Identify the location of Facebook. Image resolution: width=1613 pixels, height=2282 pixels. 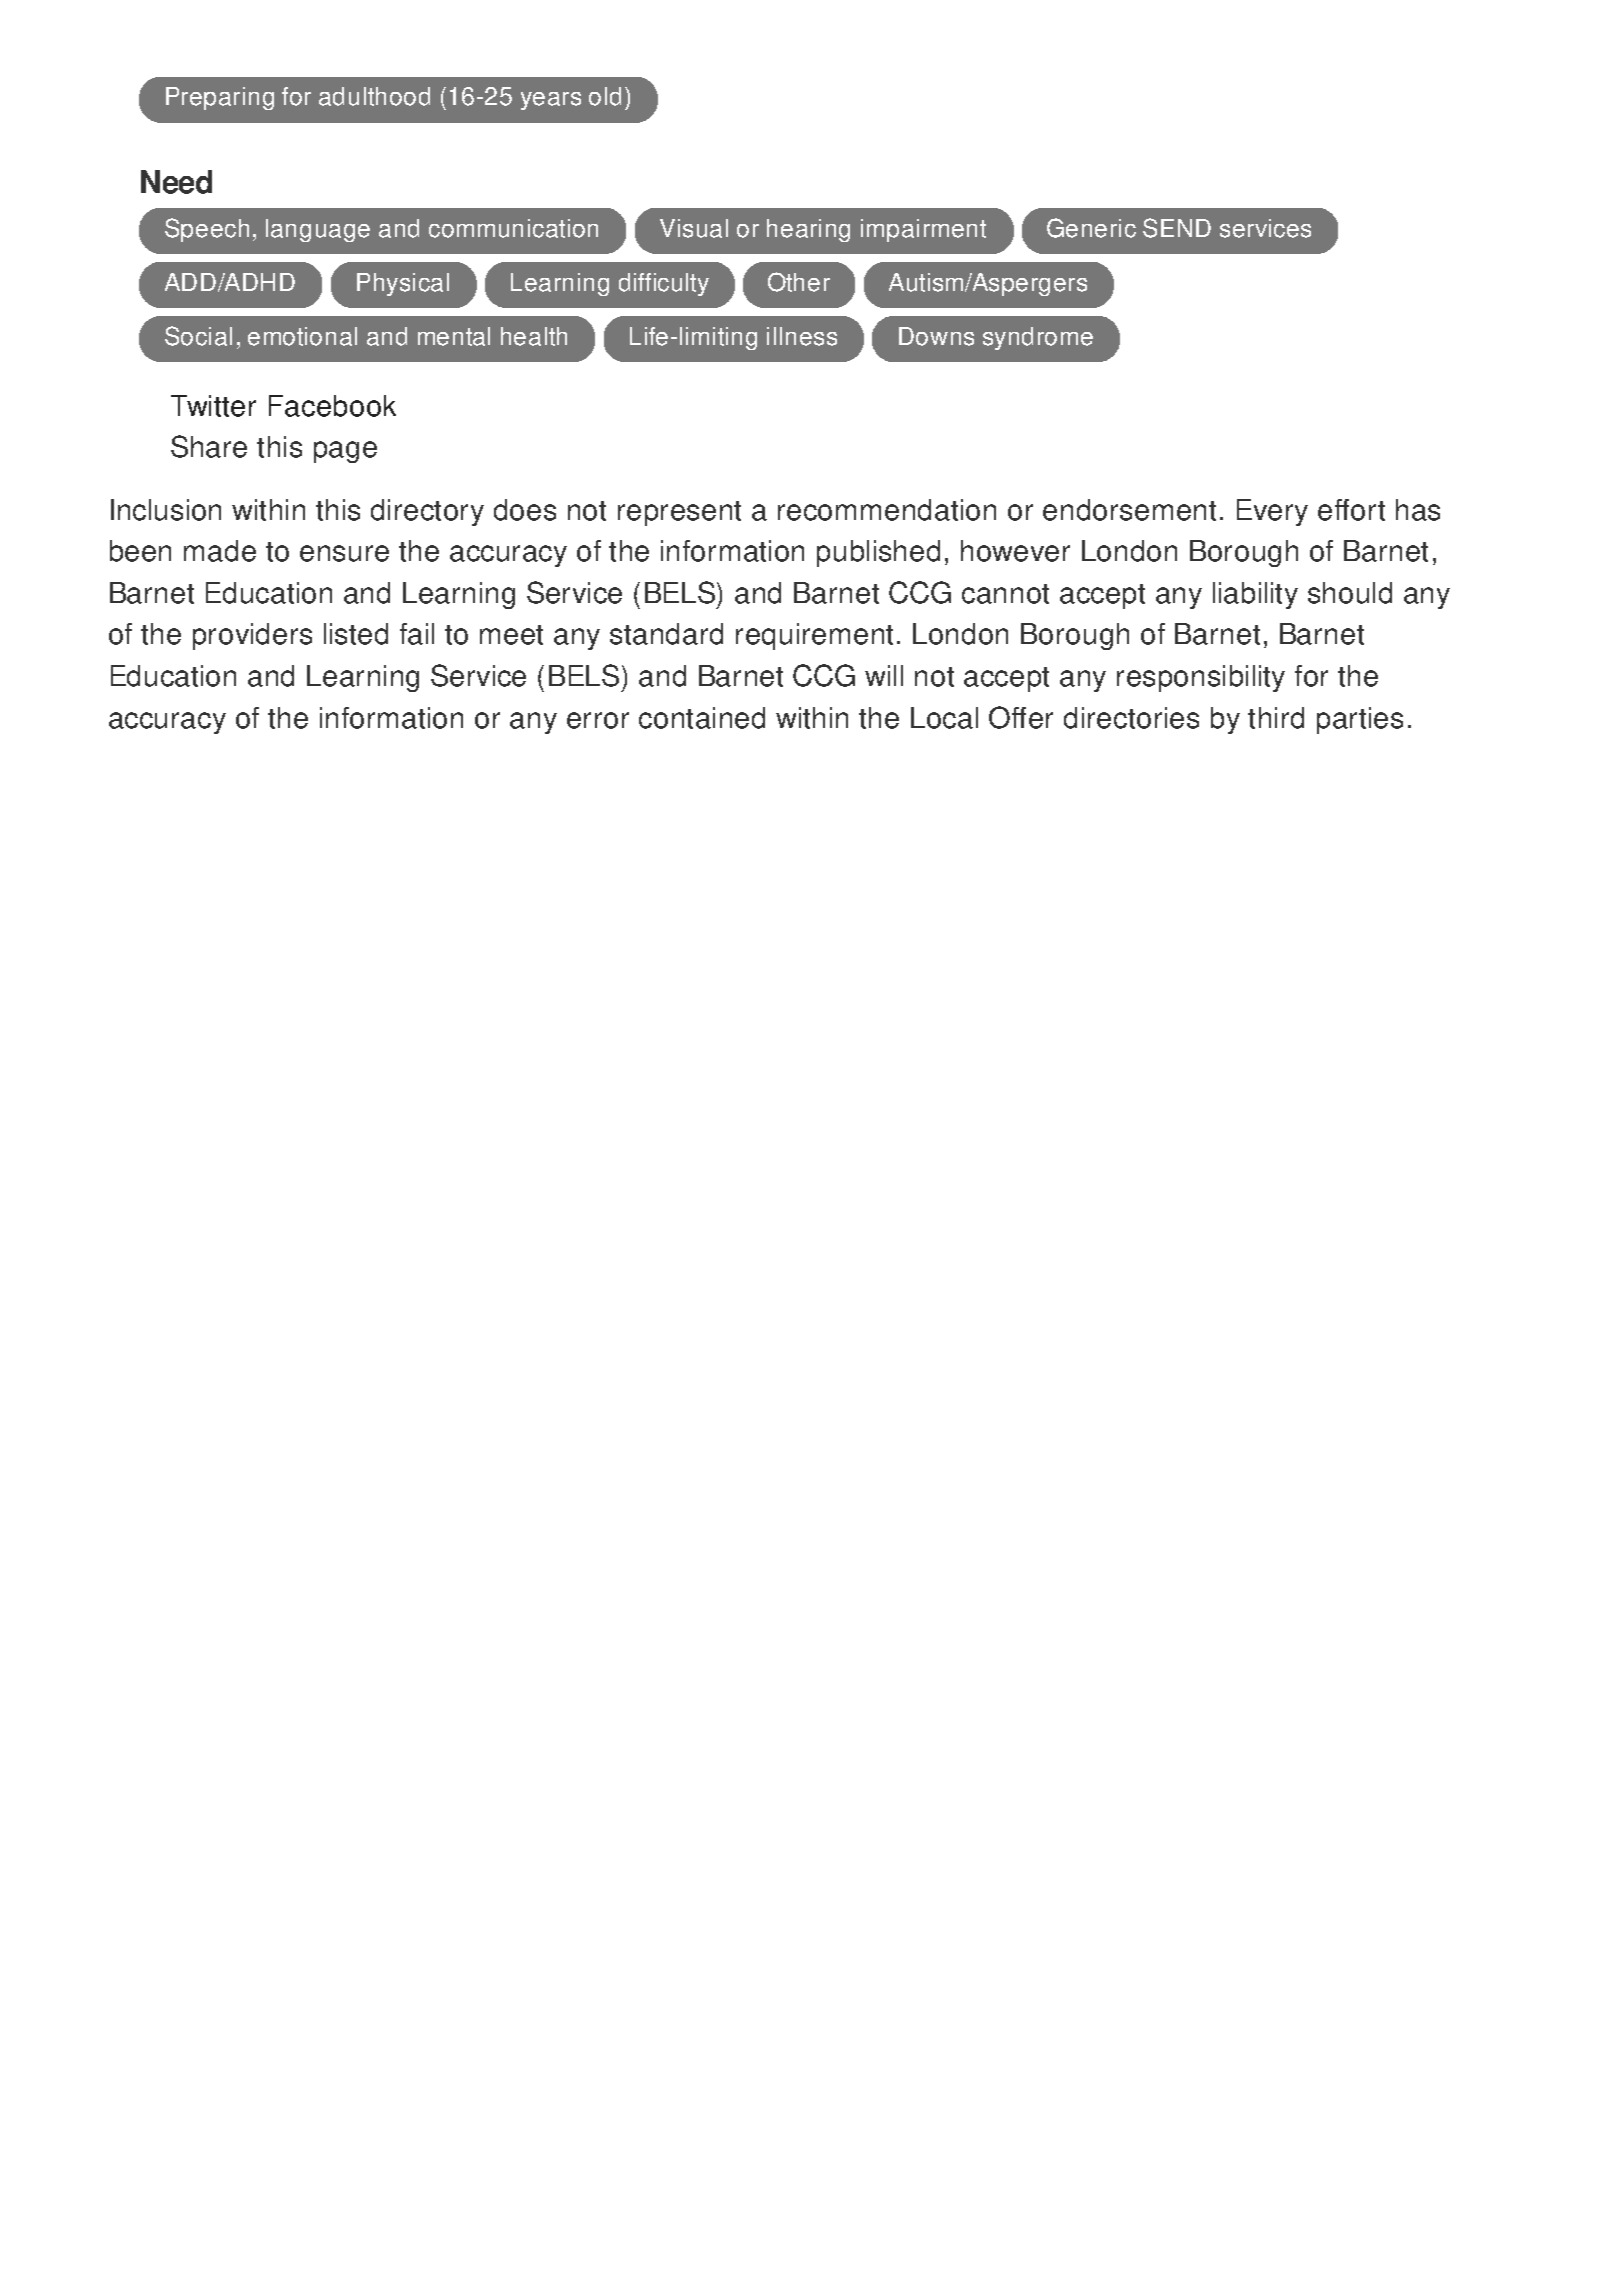
(332, 406).
